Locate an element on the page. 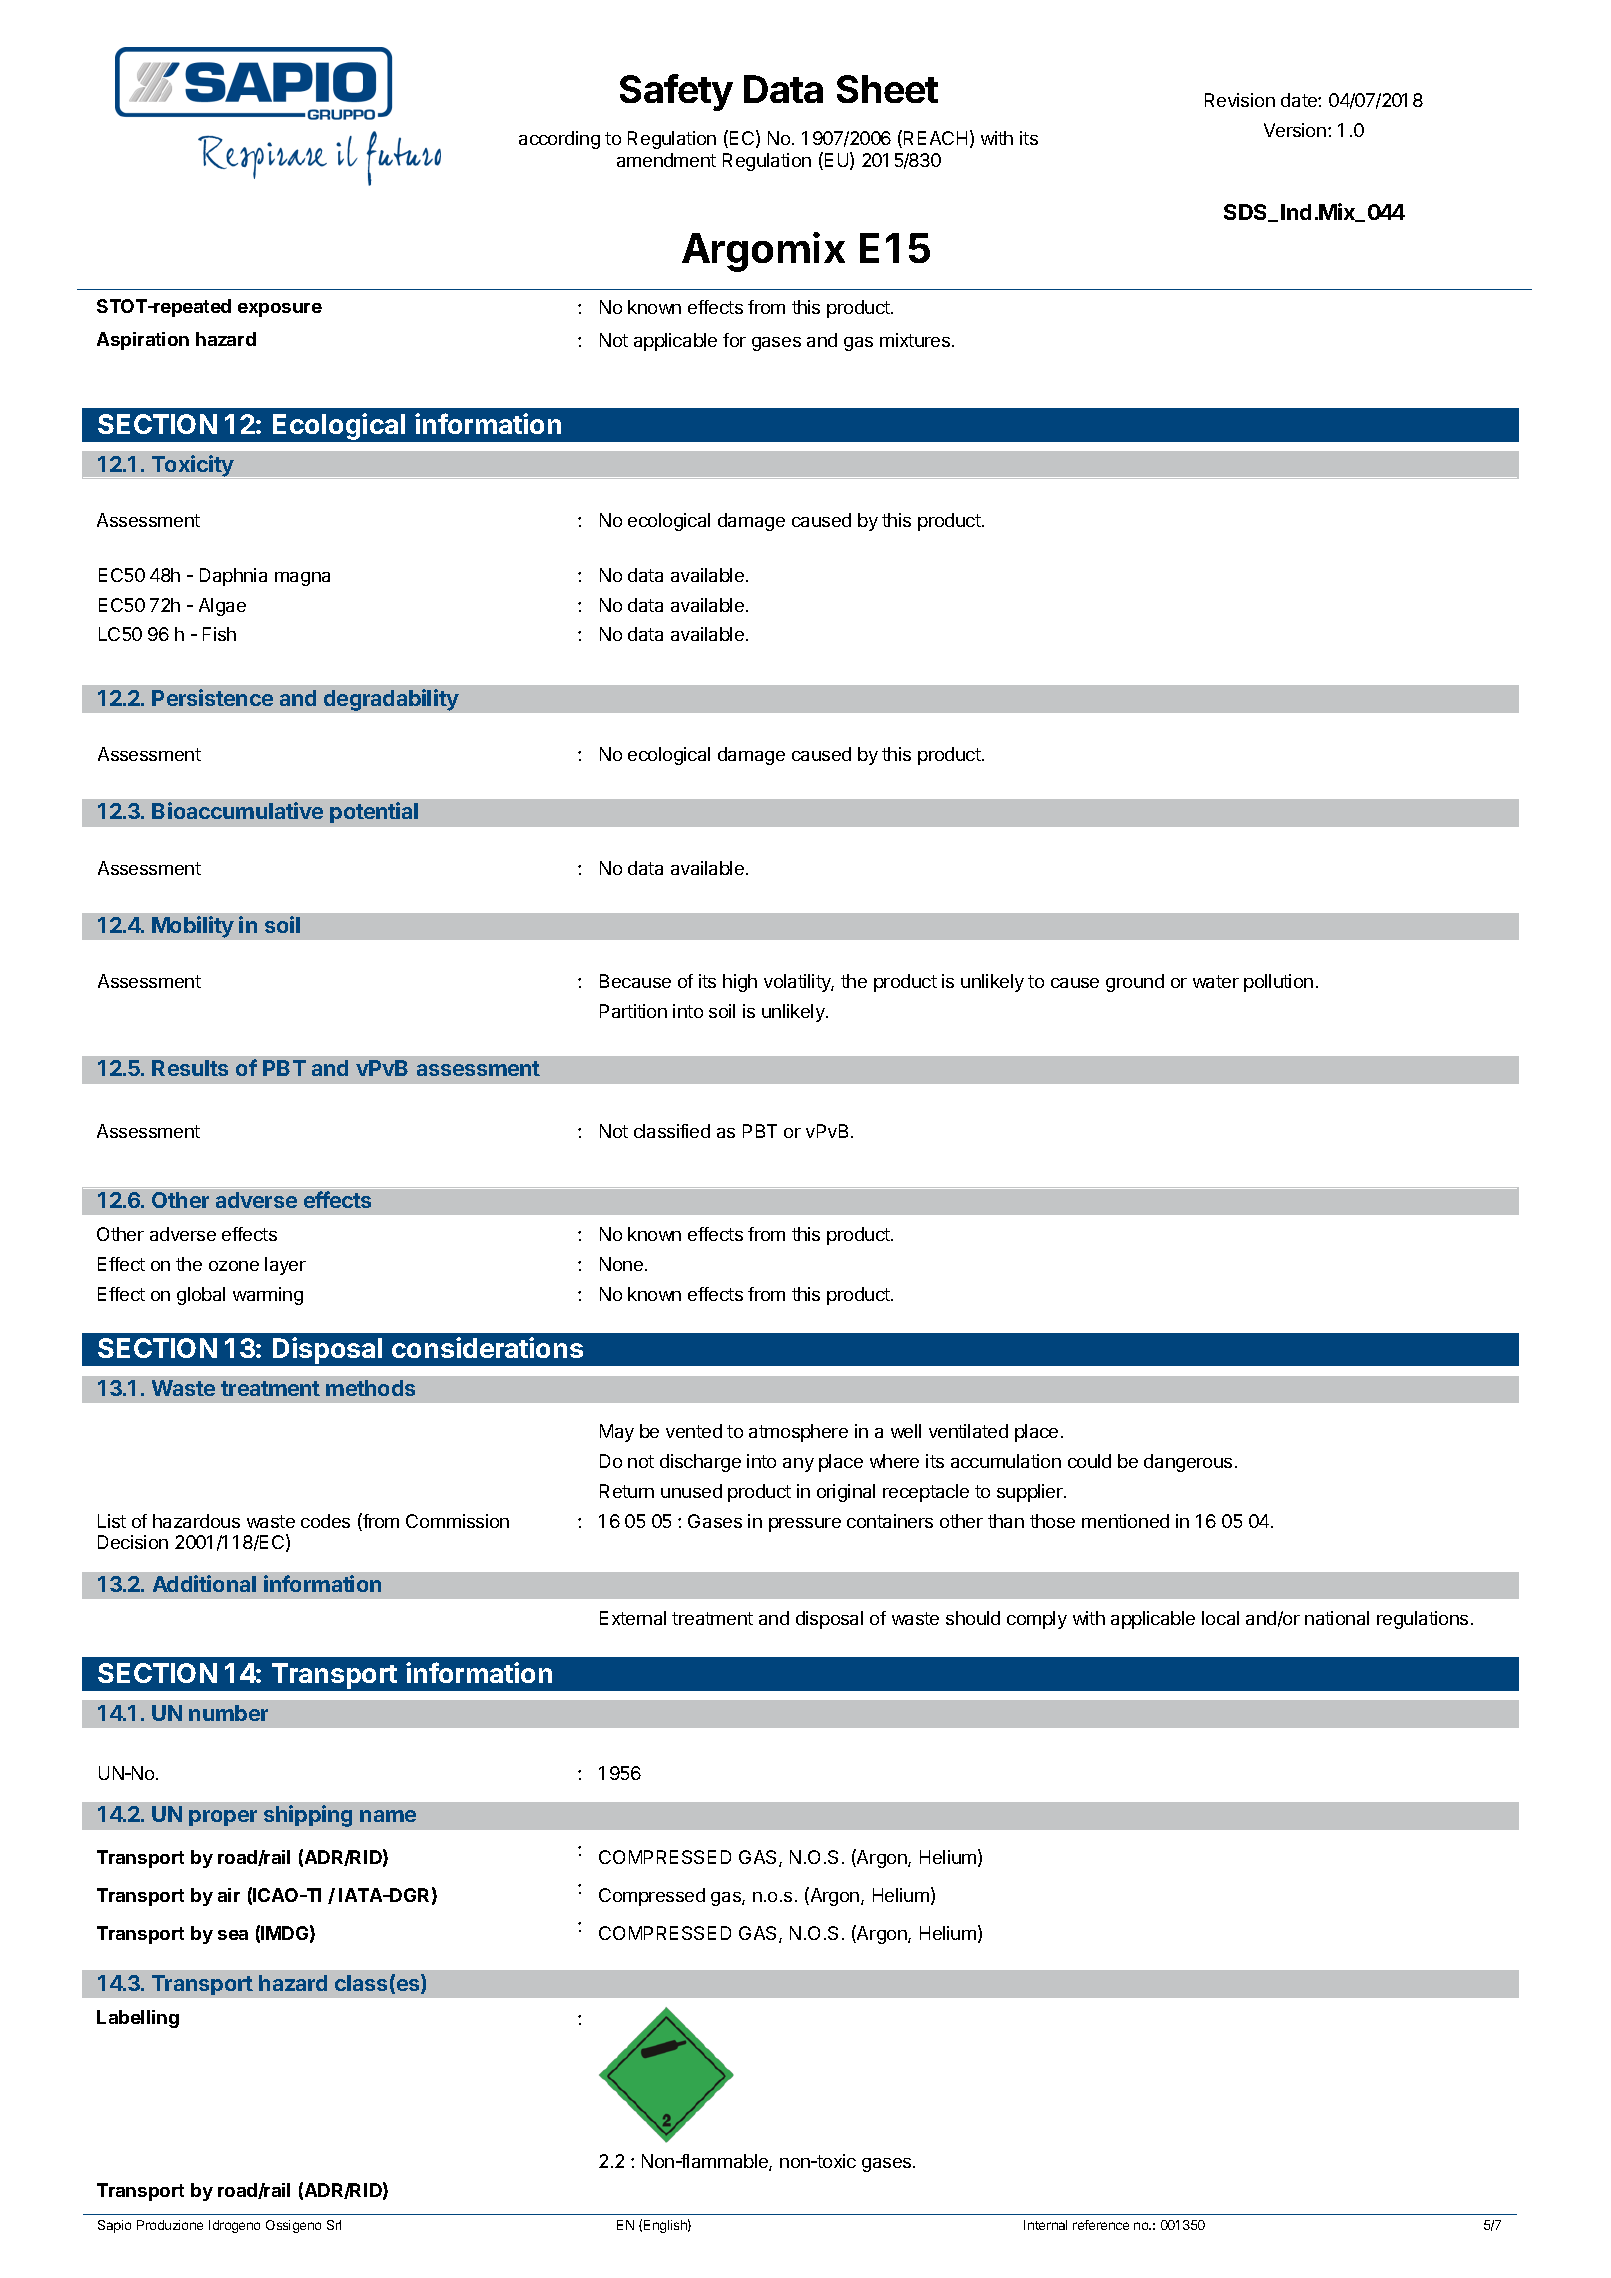  Mobility is located at coordinates (193, 927).
